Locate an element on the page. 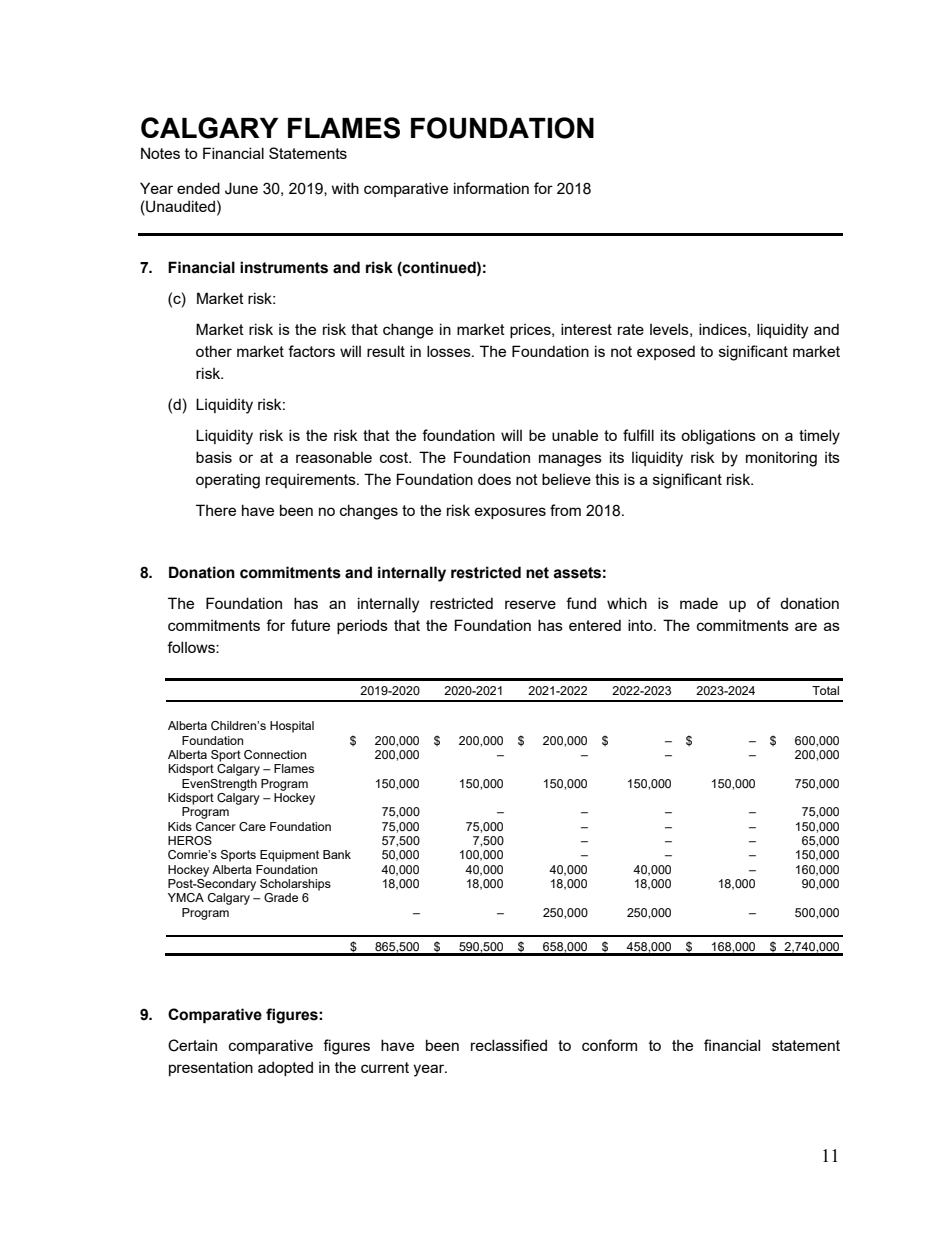 The height and width of the page is (1233, 952). exposed is located at coordinates (666, 352).
